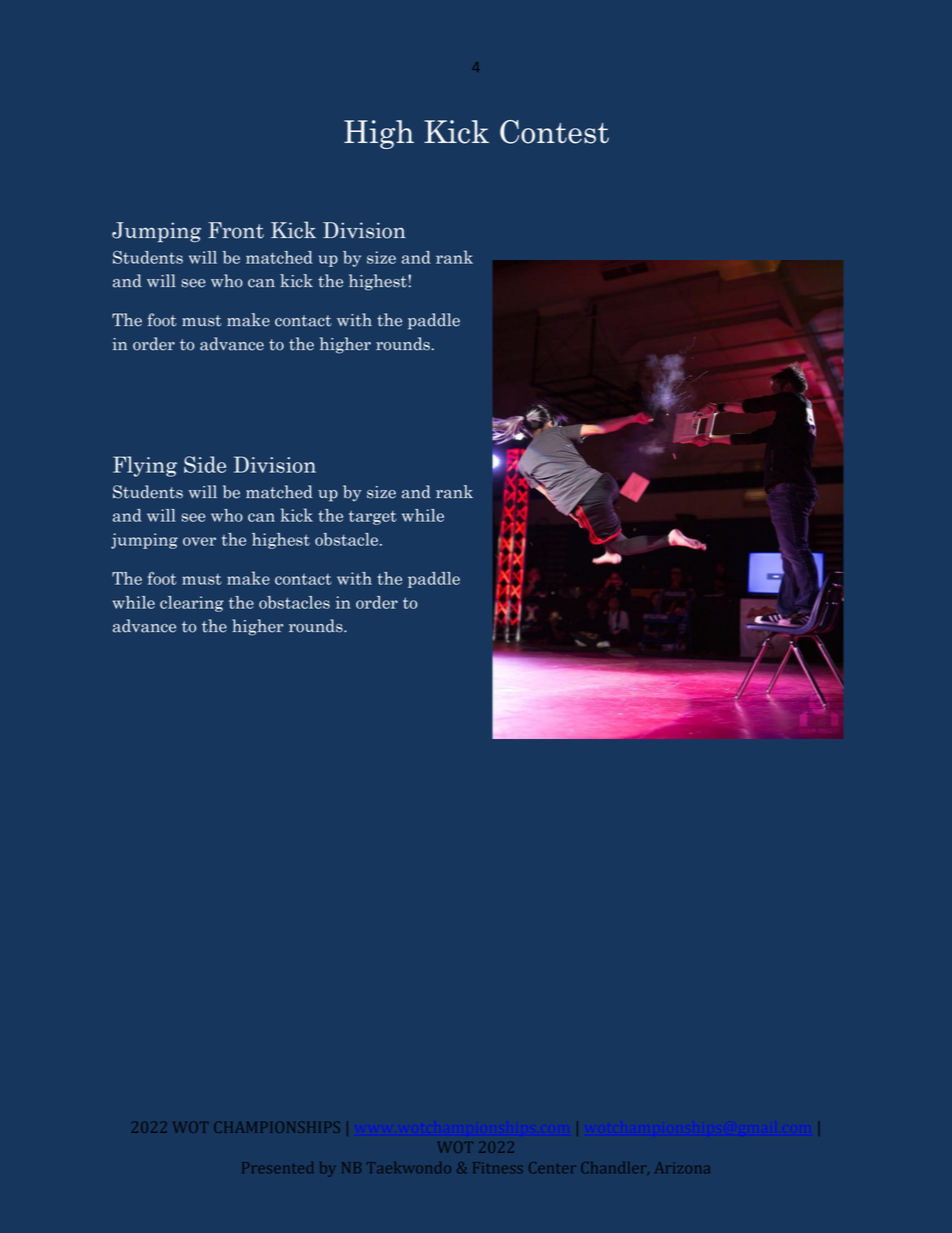 Image resolution: width=952 pixels, height=1233 pixels. What do you see at coordinates (205, 464) in the image?
I see `Side` at bounding box center [205, 464].
